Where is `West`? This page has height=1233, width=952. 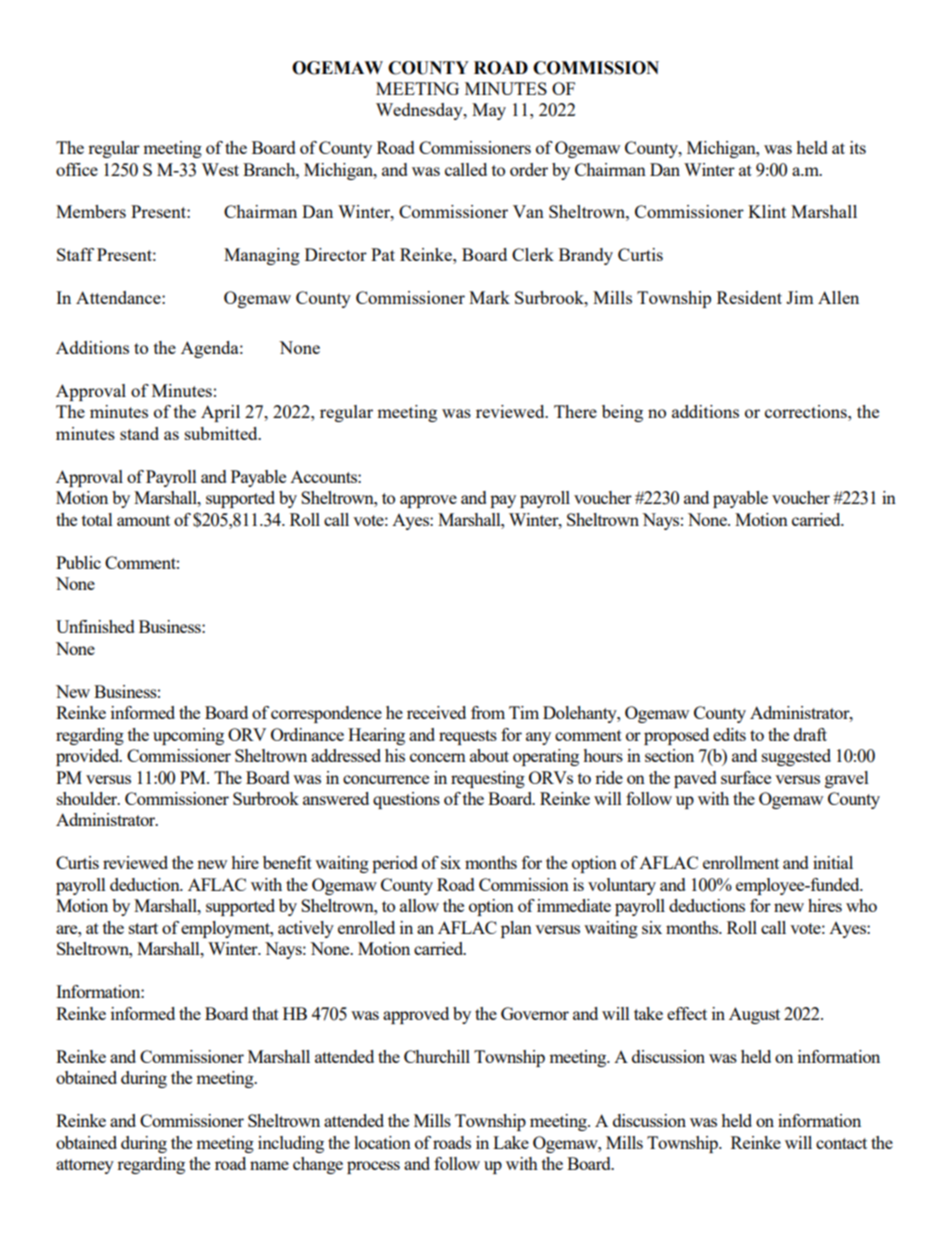
West is located at coordinates (220, 169).
